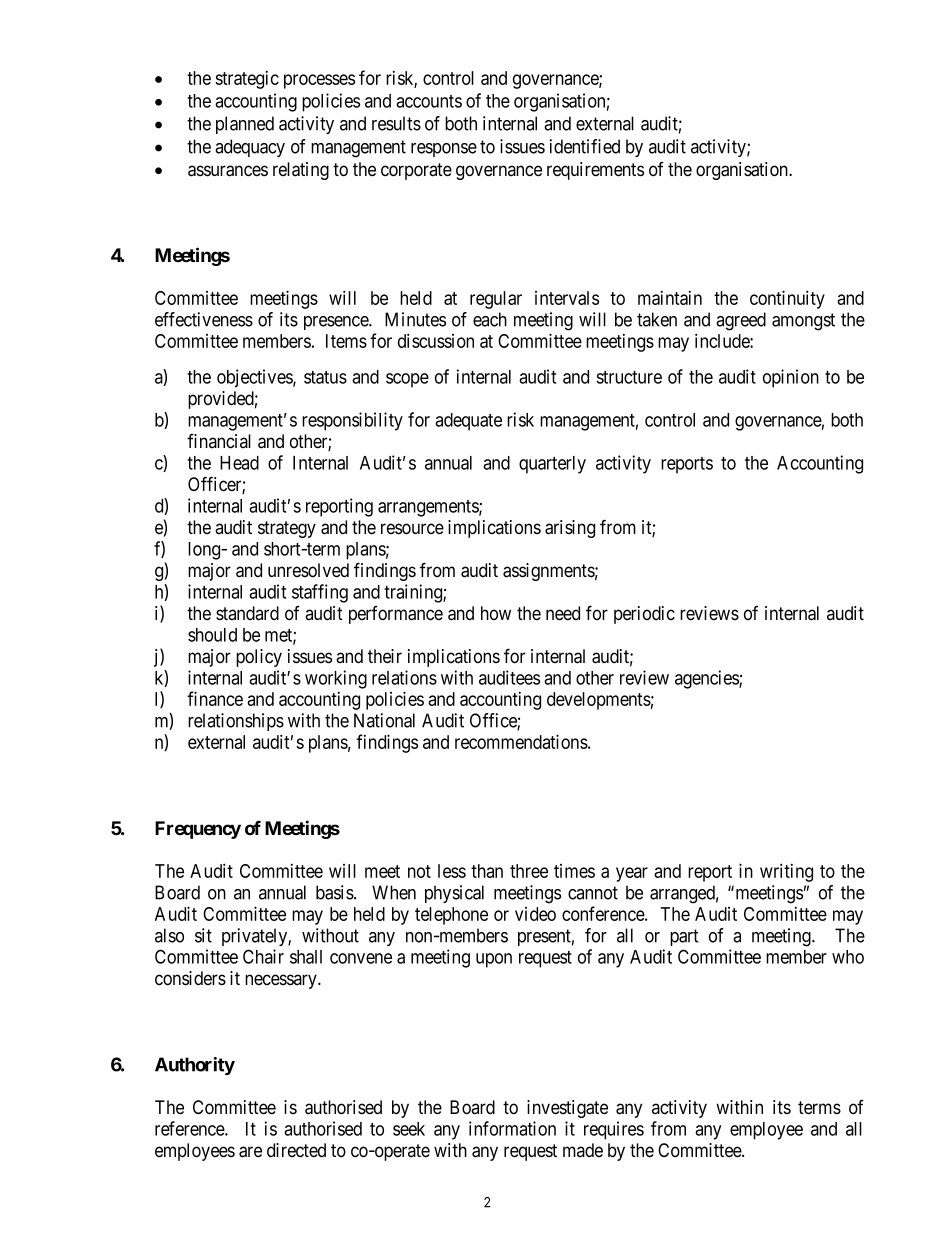 The width and height of the screenshot is (952, 1233). Describe the element at coordinates (496, 613) in the screenshot. I see `how` at that location.
